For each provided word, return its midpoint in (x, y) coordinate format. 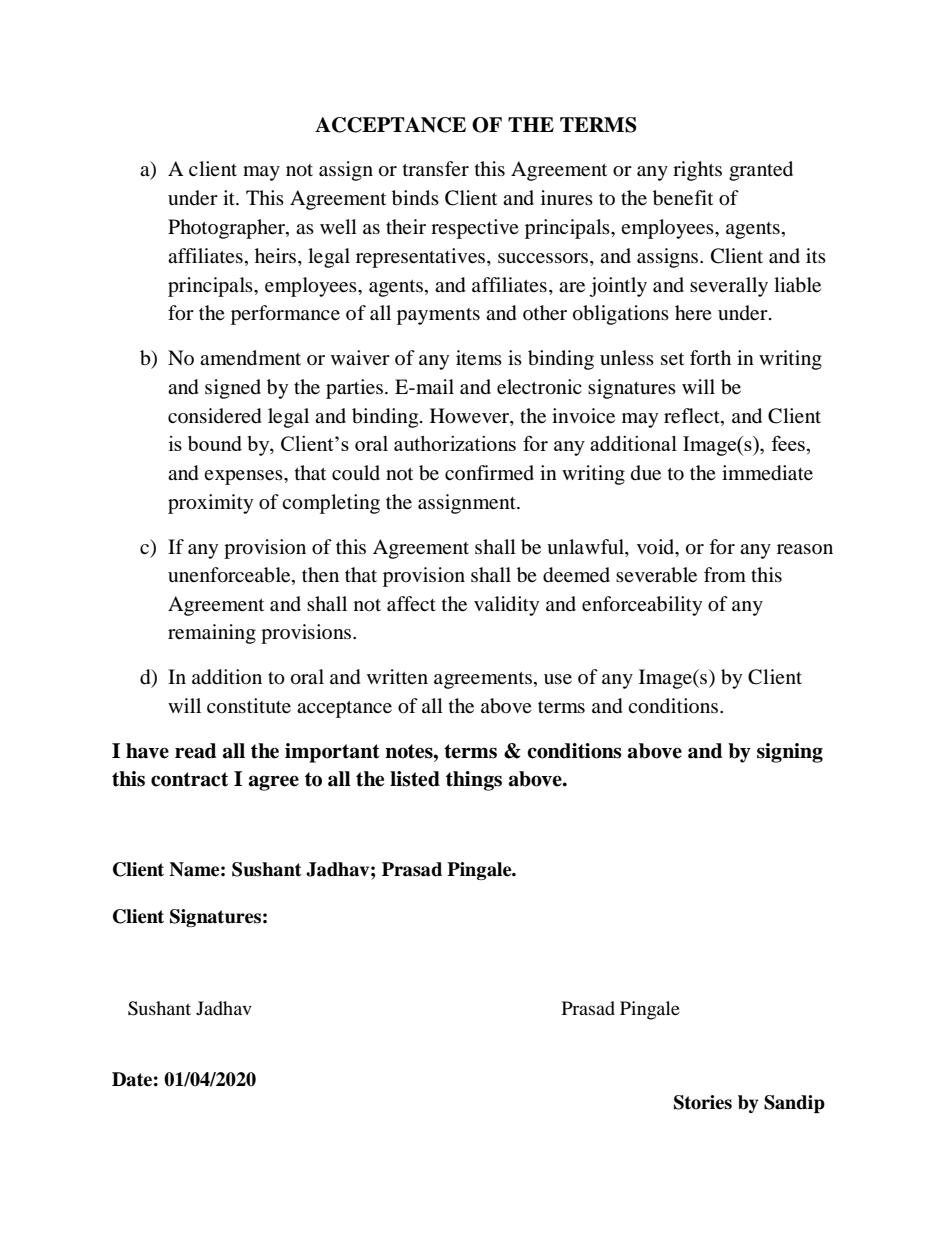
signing (790, 753)
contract (189, 779)
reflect (693, 416)
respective (475, 229)
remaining (212, 634)
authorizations (455, 443)
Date (132, 1079)
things (474, 781)
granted (761, 171)
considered (215, 416)
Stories (703, 1102)
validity (506, 606)
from (725, 575)
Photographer (227, 229)
